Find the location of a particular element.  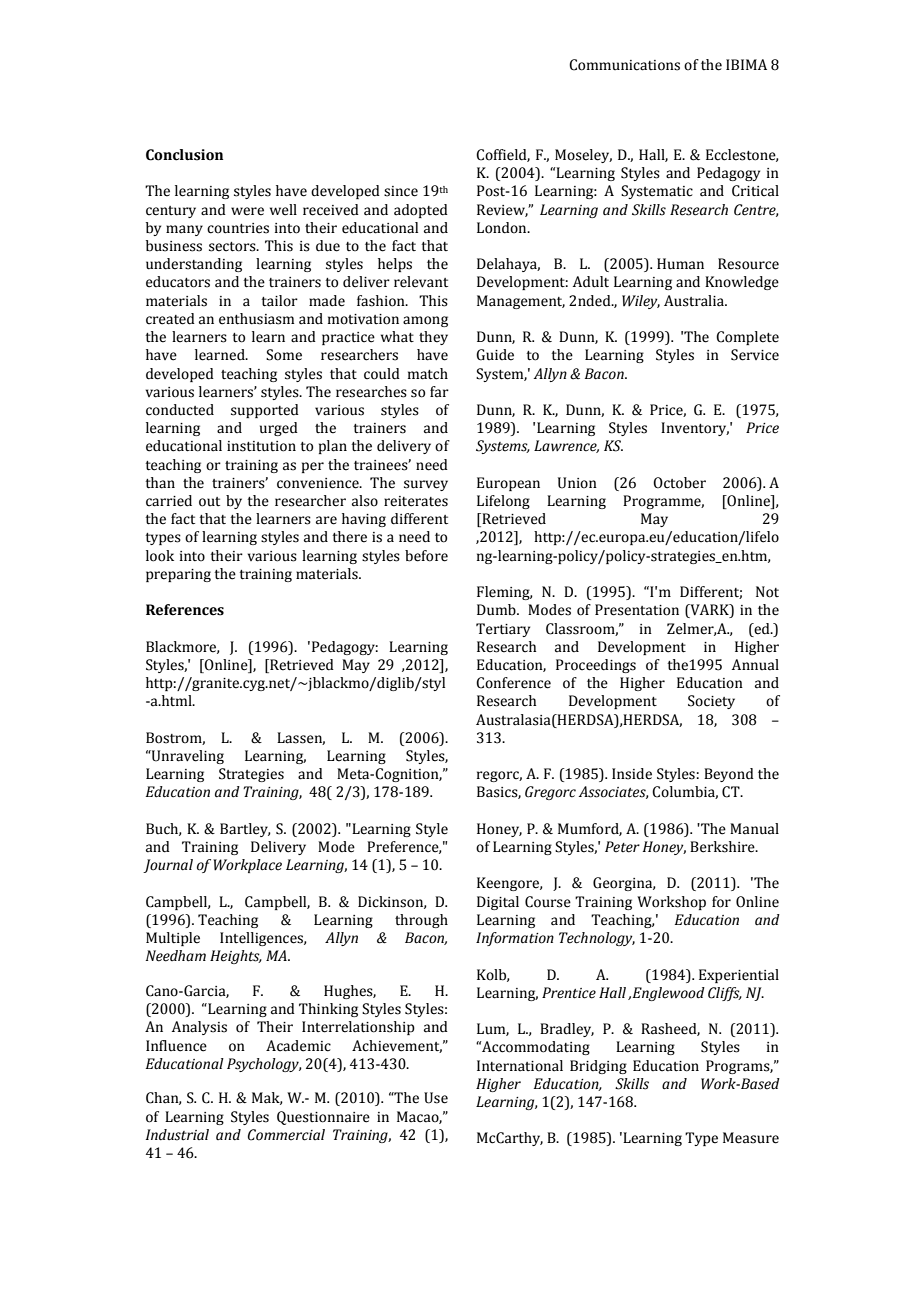

References is located at coordinates (185, 610).
